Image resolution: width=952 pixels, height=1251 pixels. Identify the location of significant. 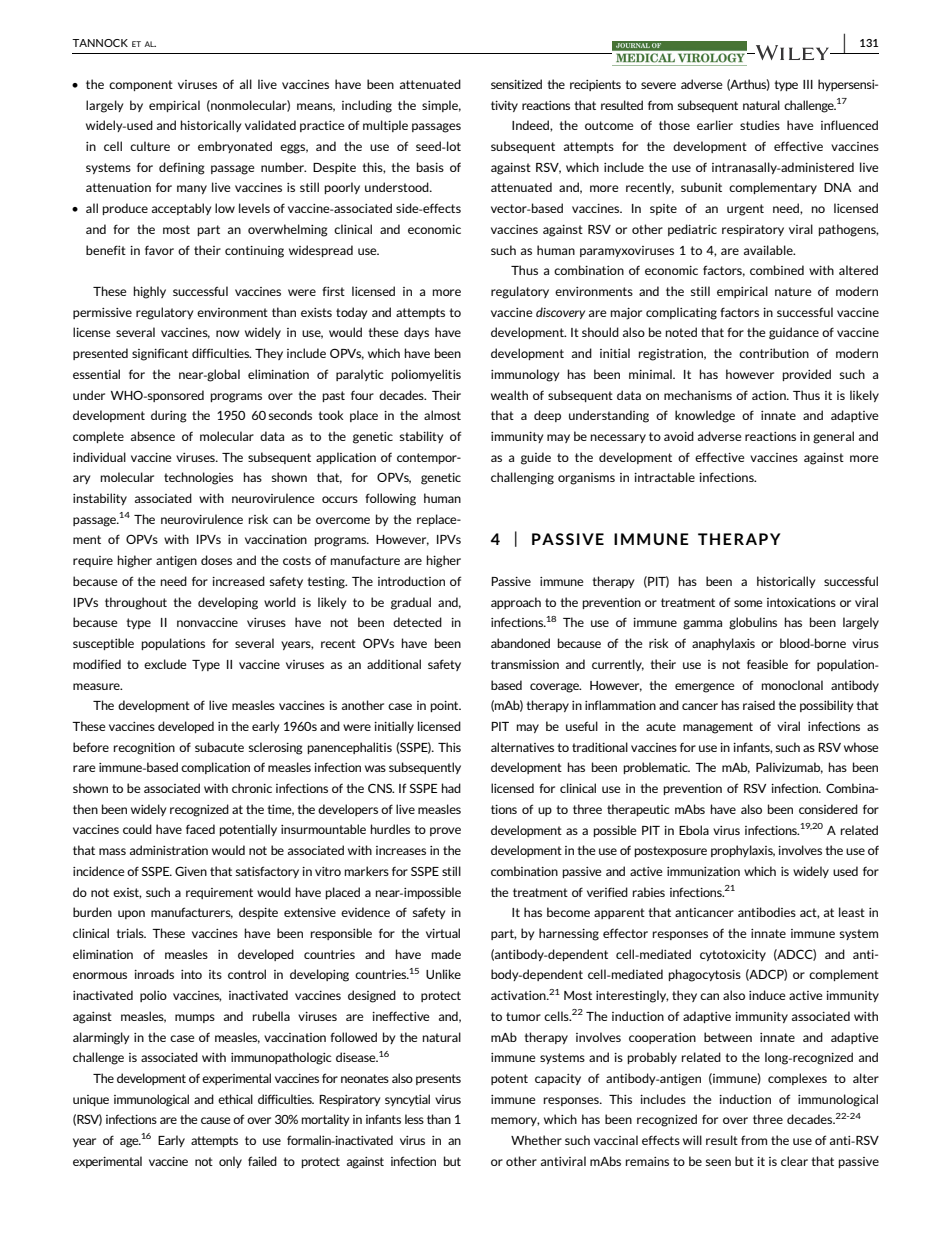
(160, 354).
